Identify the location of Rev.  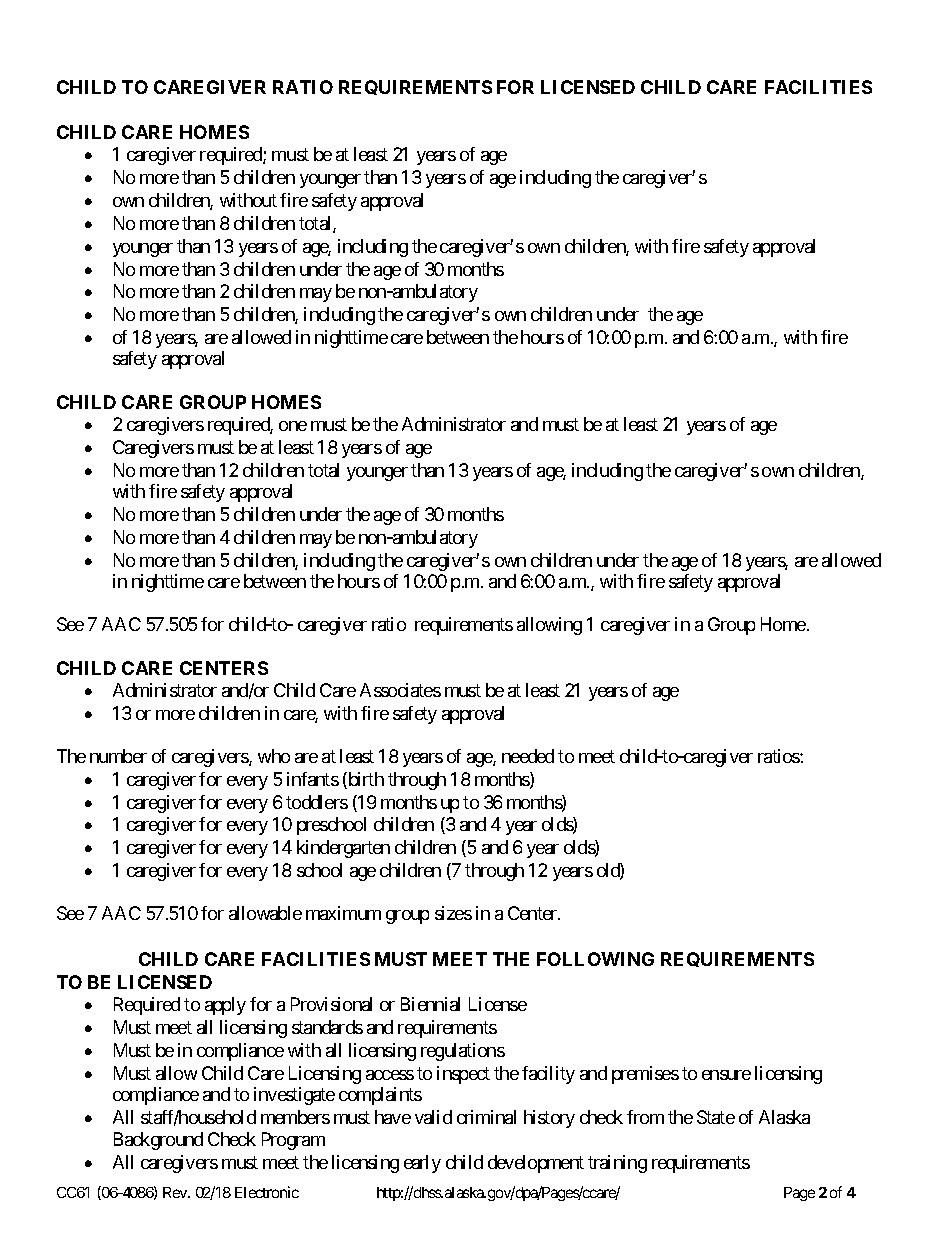
(176, 1192).
